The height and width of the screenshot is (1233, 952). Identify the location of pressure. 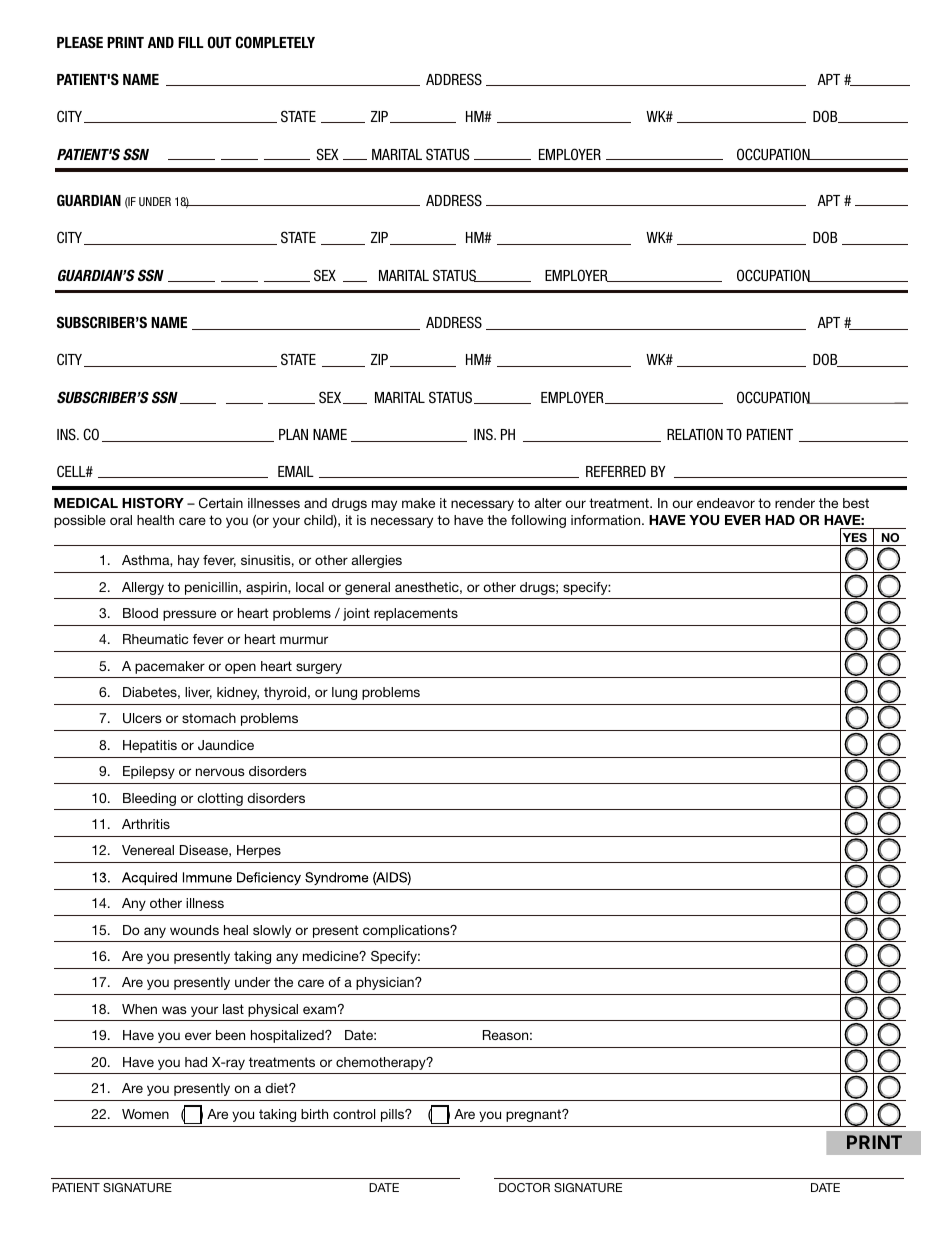
(189, 615).
